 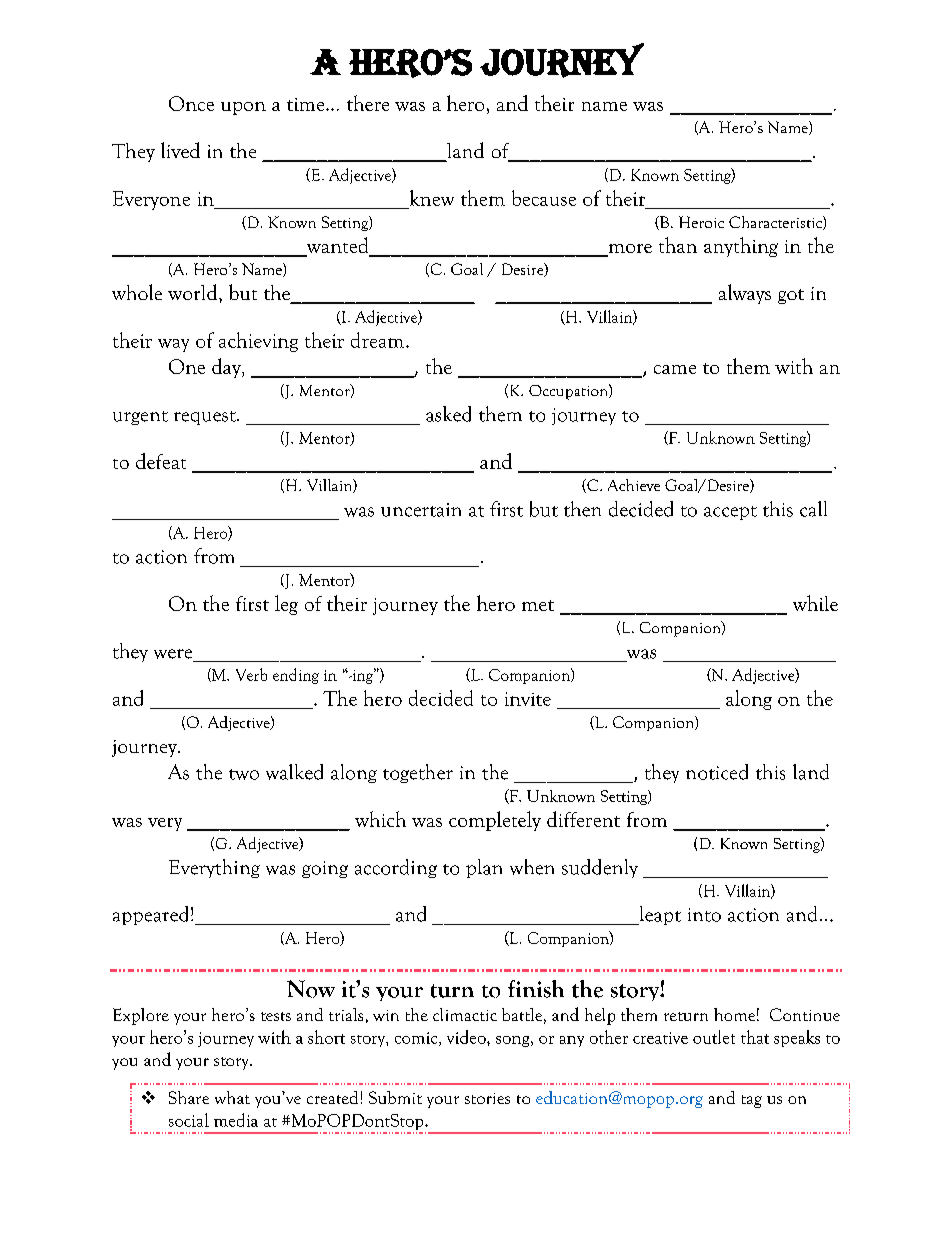 What do you see at coordinates (487, 1098) in the document?
I see `stories` at bounding box center [487, 1098].
